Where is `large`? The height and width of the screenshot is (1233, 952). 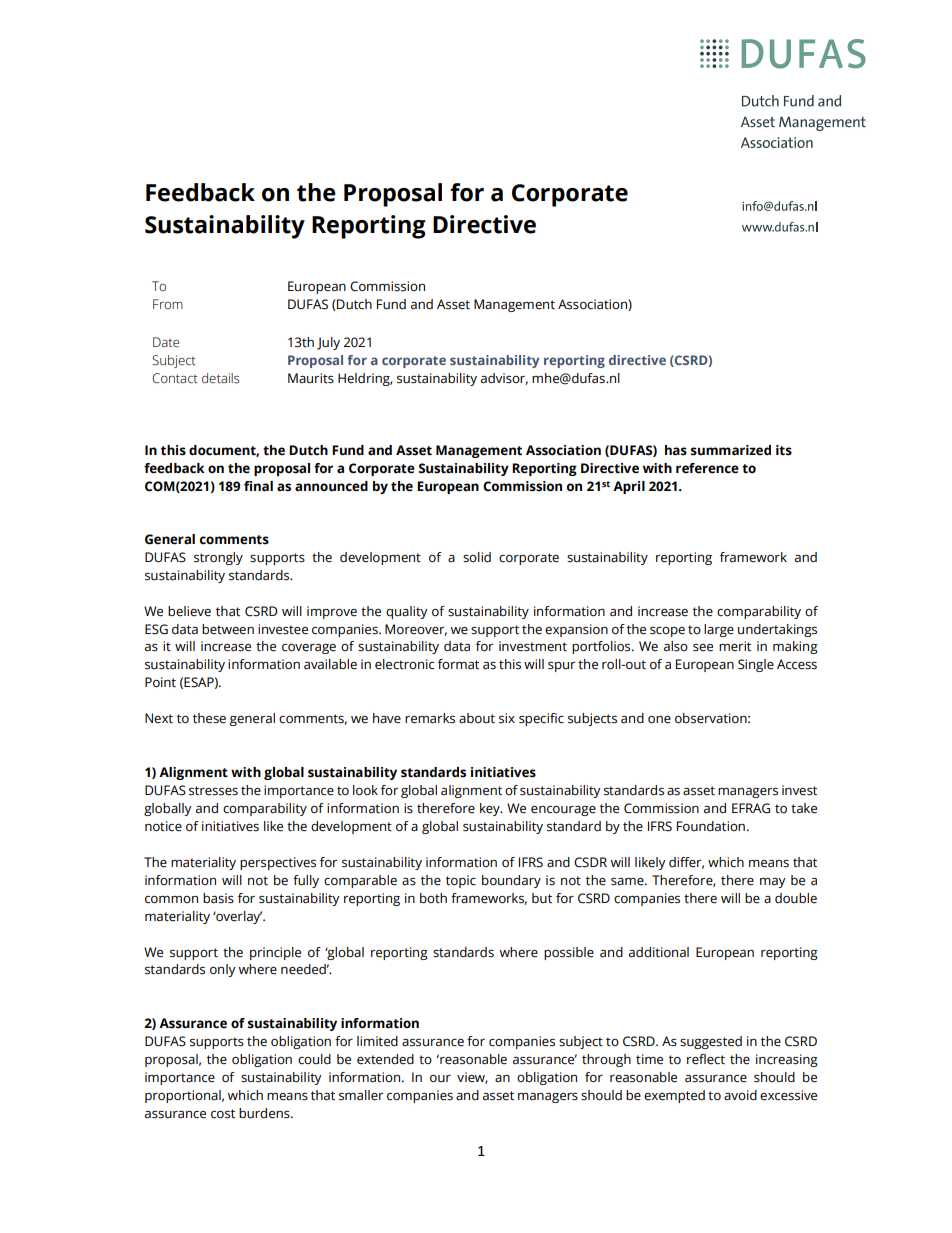 large is located at coordinates (719, 630).
